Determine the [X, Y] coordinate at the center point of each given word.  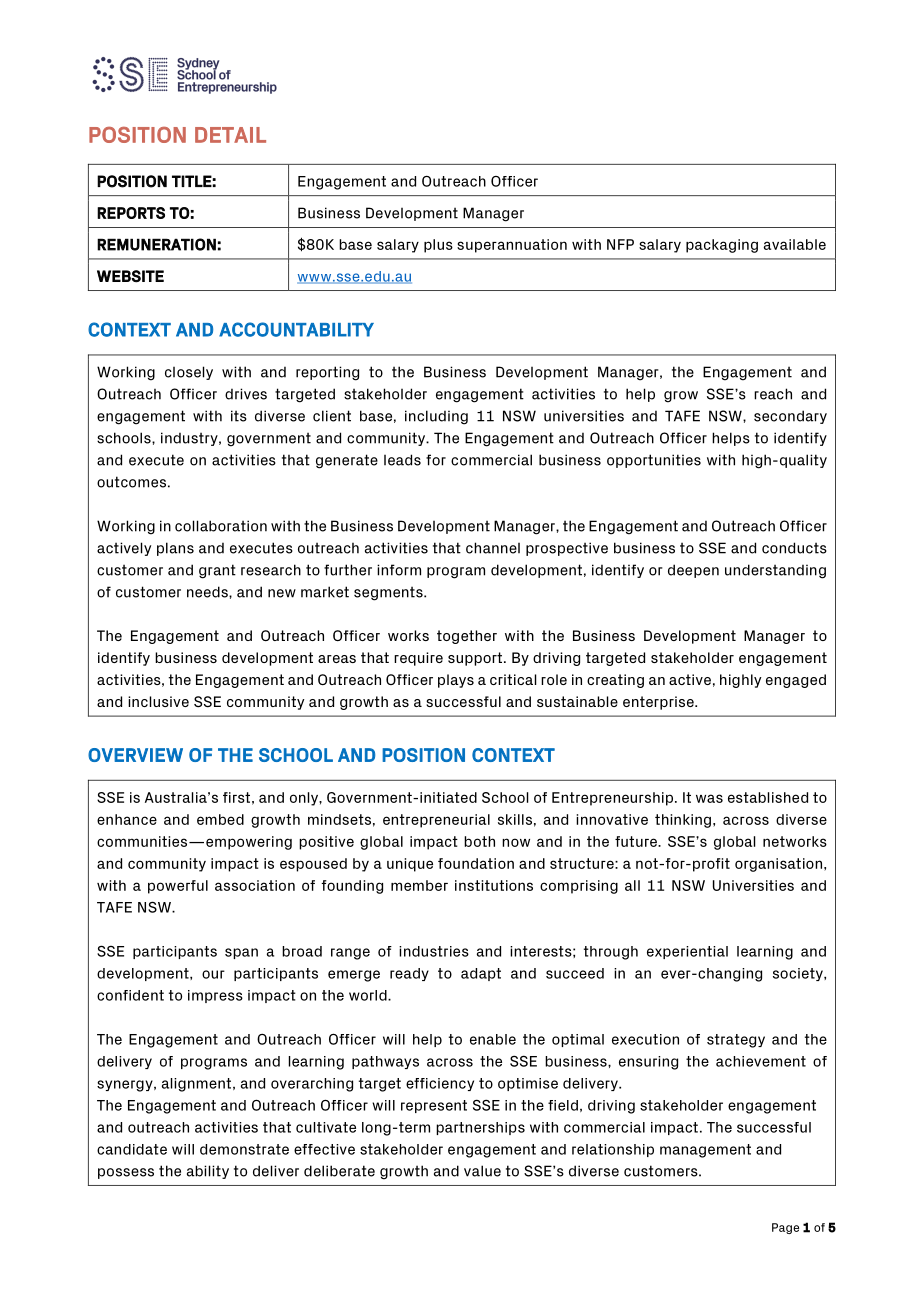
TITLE [192, 181]
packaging [722, 246]
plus [438, 246]
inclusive [158, 701]
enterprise [659, 703]
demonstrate [244, 1149]
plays [456, 681]
